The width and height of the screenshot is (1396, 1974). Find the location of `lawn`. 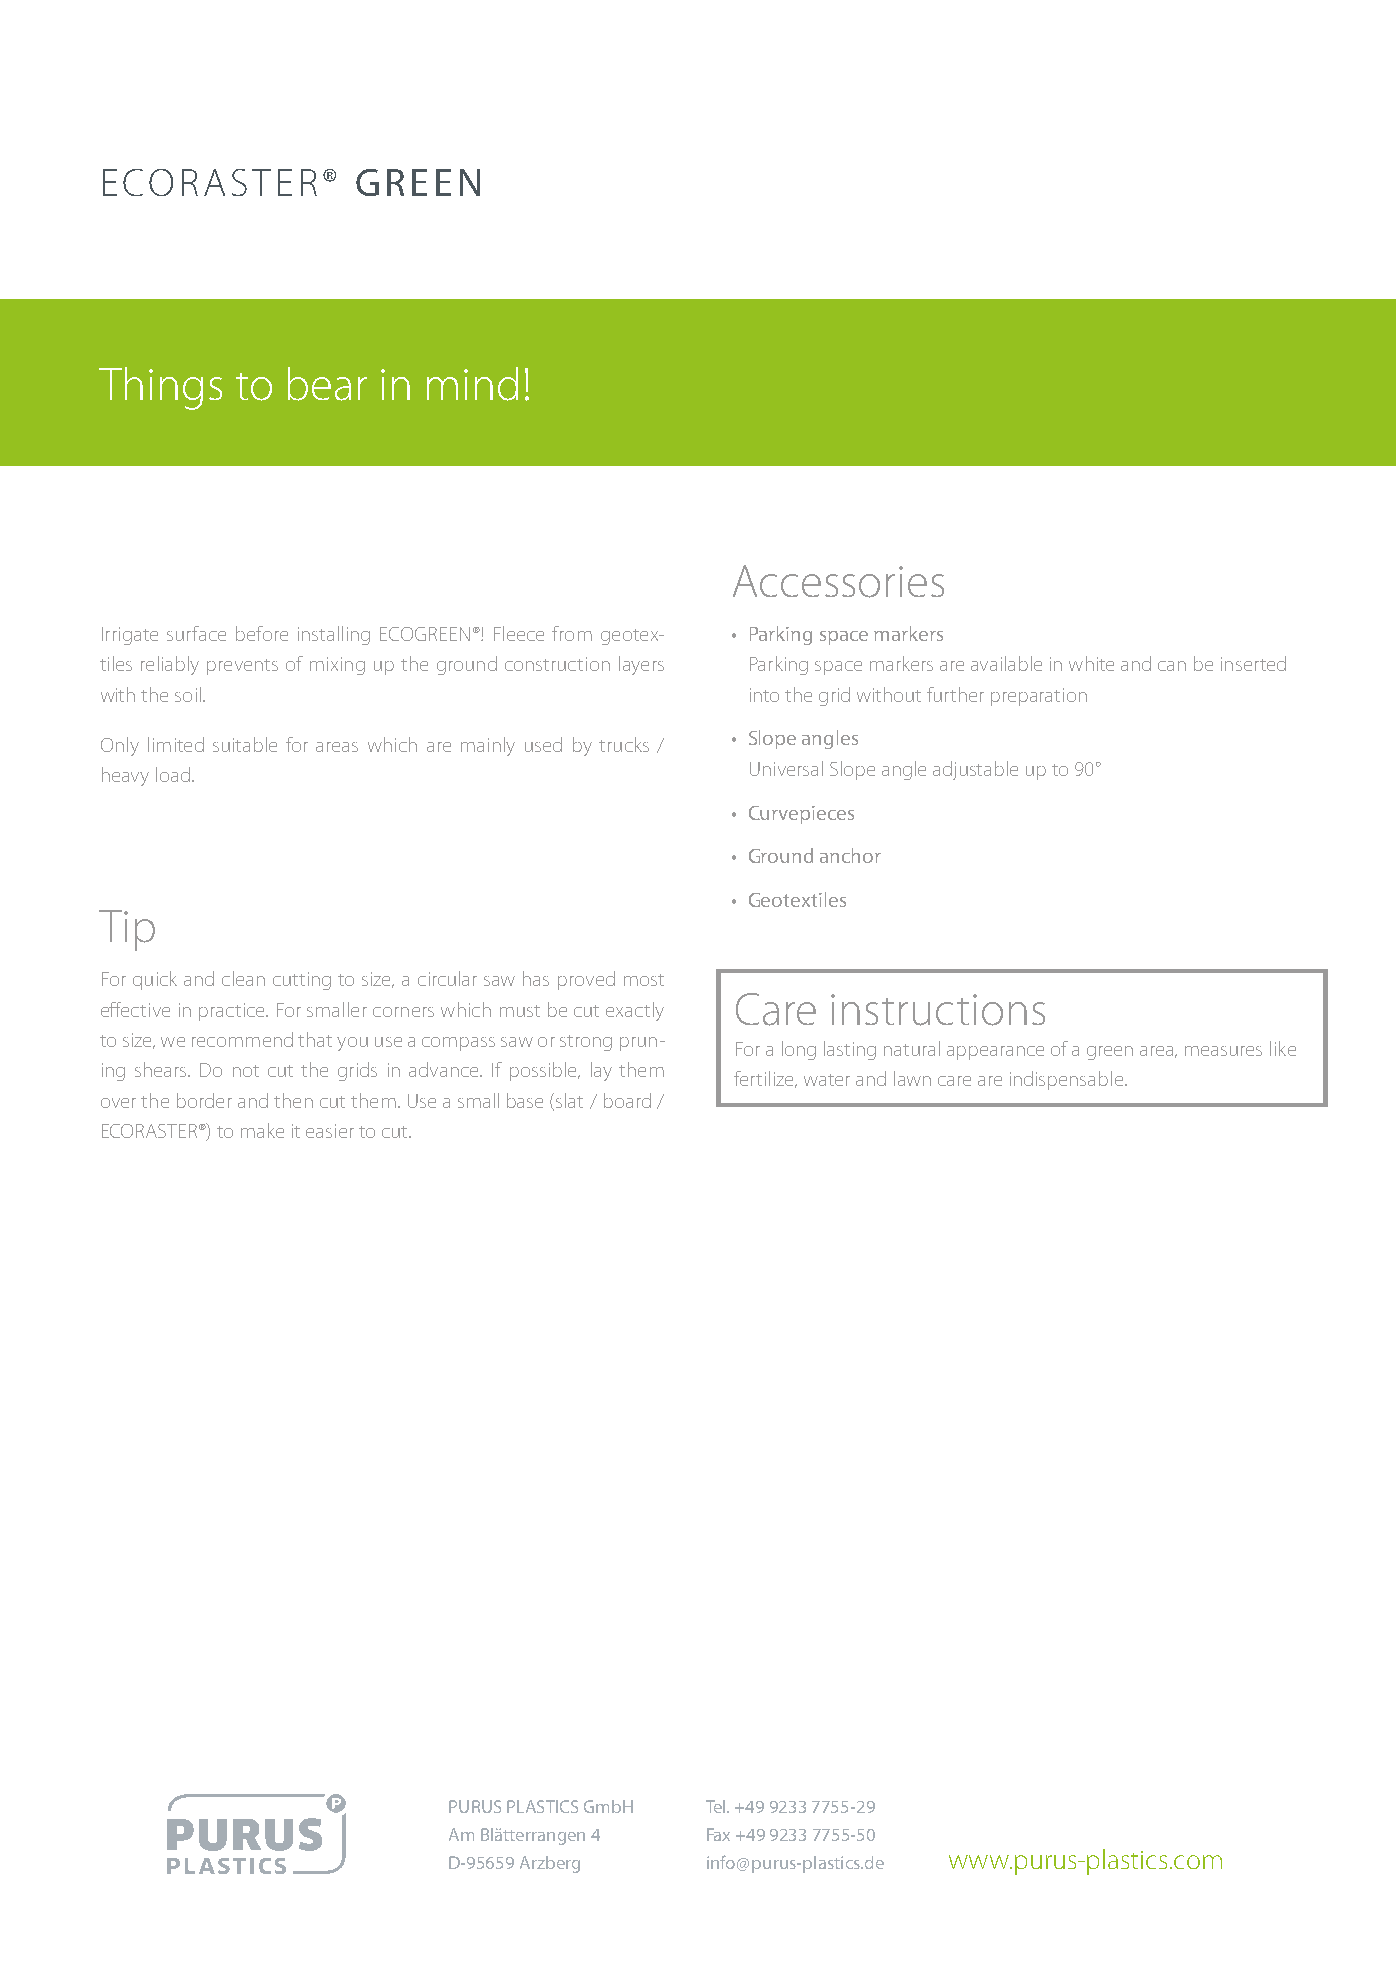

lawn is located at coordinates (912, 1078).
